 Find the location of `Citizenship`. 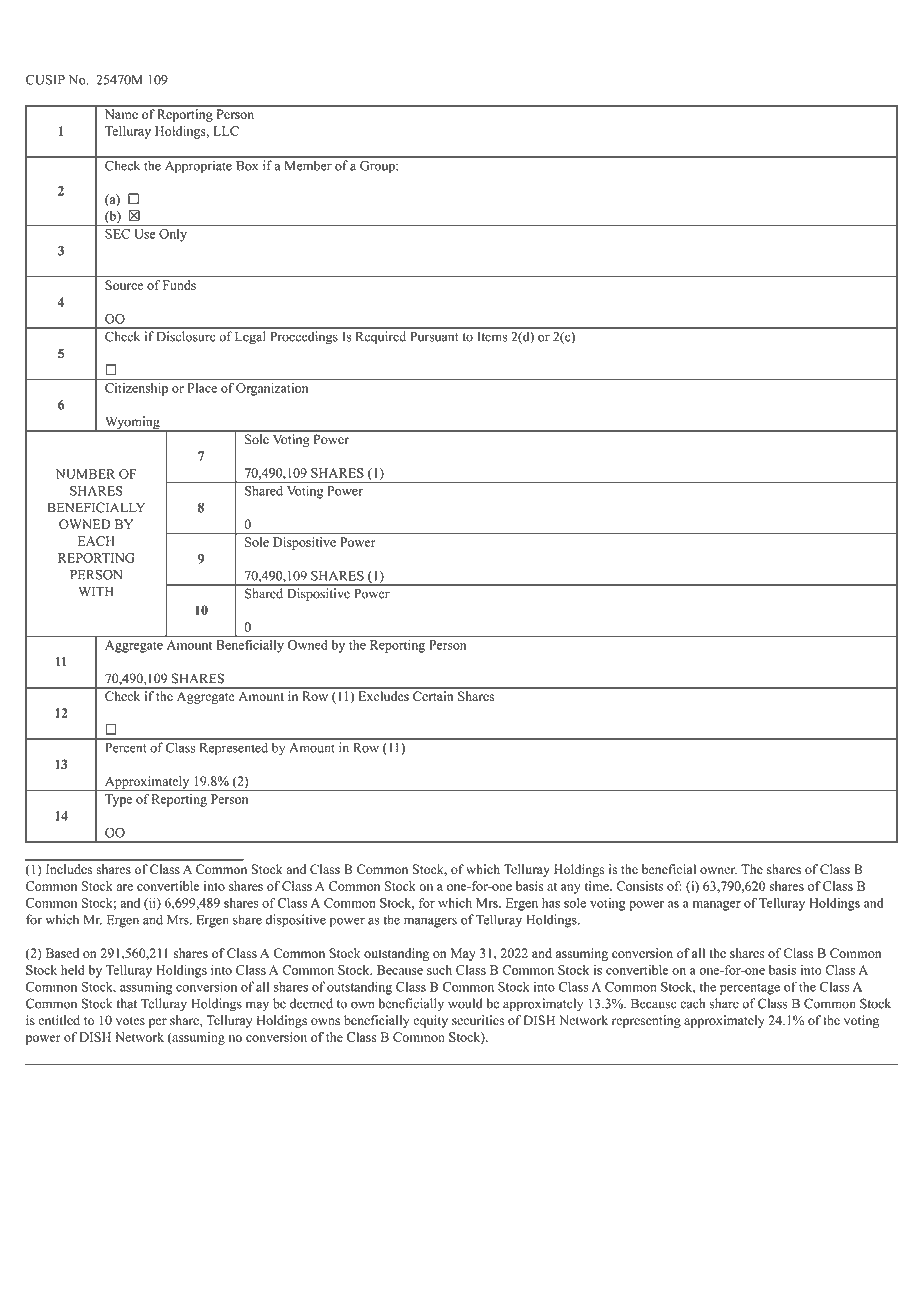

Citizenship is located at coordinates (136, 389).
